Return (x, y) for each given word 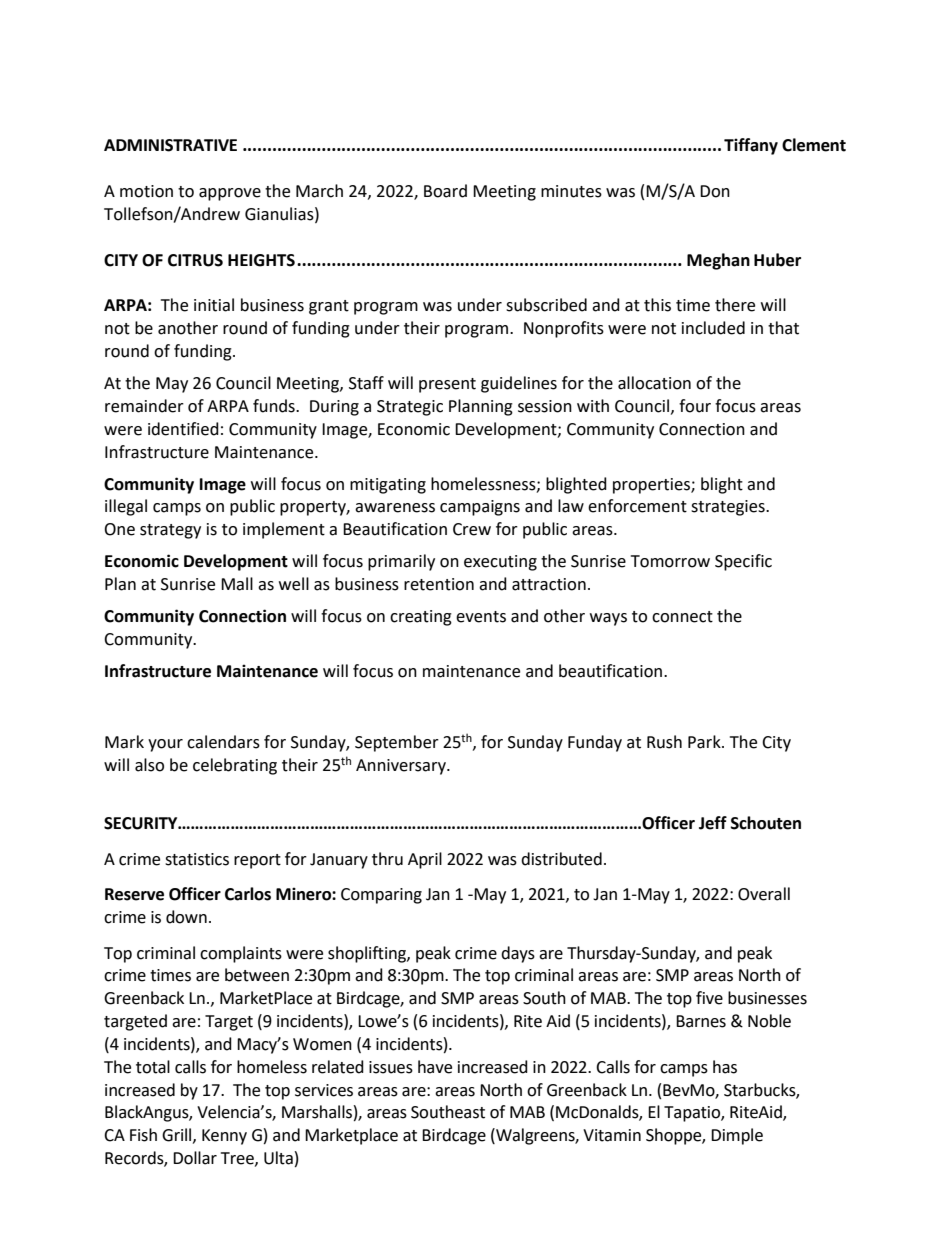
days (518, 954)
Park (705, 742)
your (165, 745)
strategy (170, 531)
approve (230, 194)
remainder (144, 406)
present (447, 385)
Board (445, 191)
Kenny (224, 1137)
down (186, 917)
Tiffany (751, 146)
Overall (764, 894)
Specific (743, 562)
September (397, 743)
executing (500, 563)
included (713, 328)
